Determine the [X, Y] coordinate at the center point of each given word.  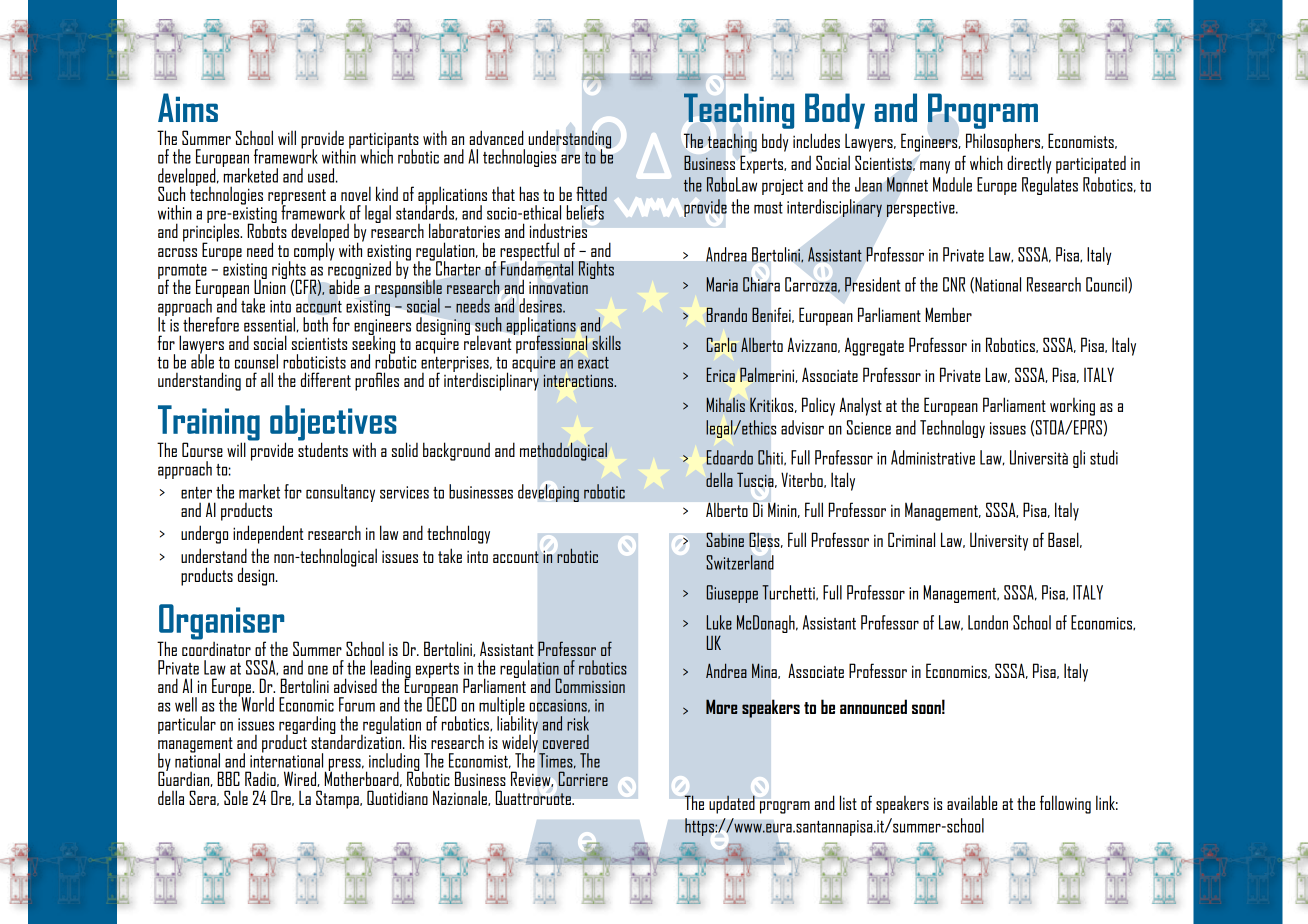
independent [268, 534]
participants [384, 141]
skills [606, 343]
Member [948, 314]
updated [732, 804]
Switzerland [740, 562]
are [570, 159]
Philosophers [1004, 142]
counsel [256, 361]
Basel [1064, 540]
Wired [301, 779]
